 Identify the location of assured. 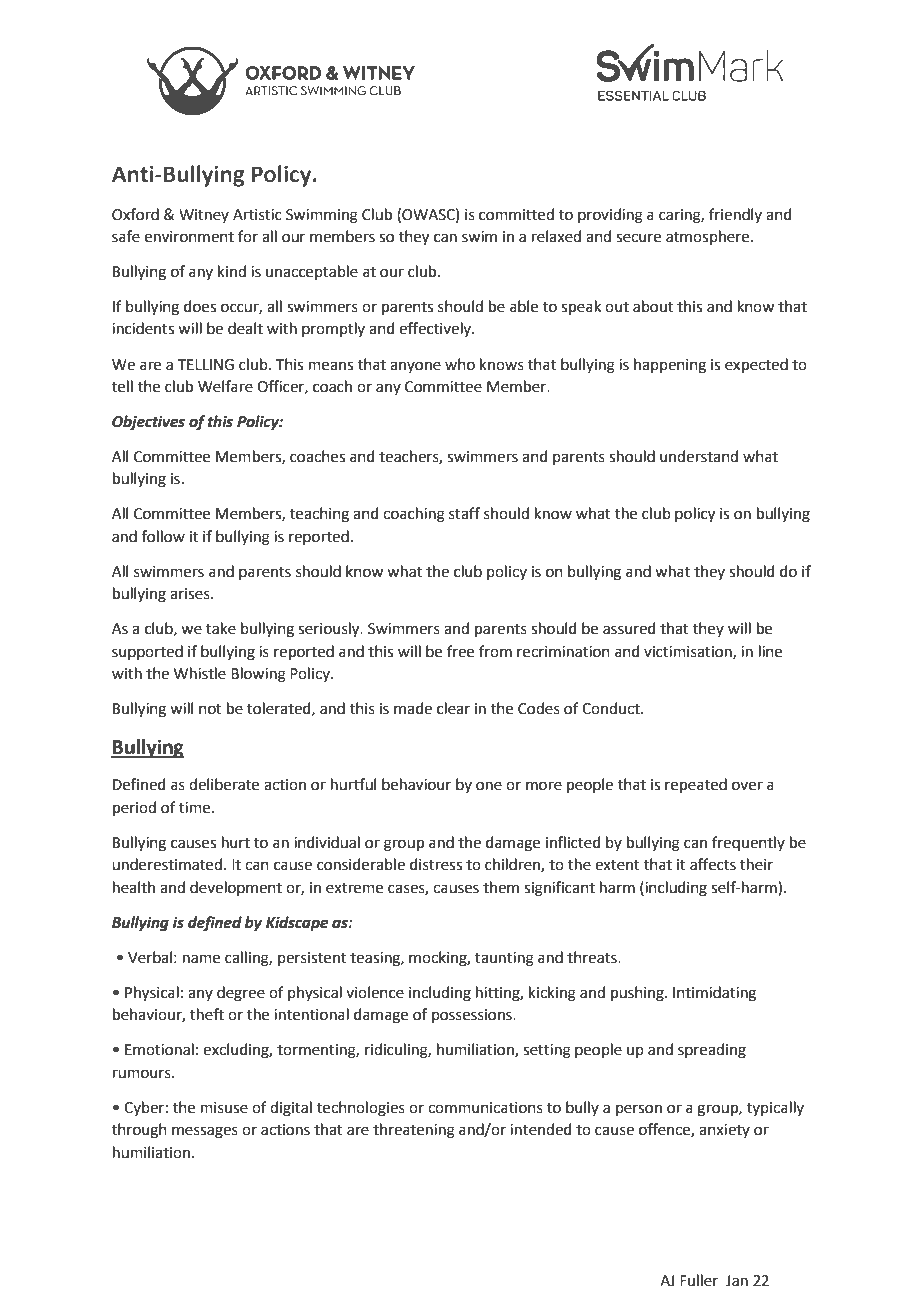
(629, 628).
